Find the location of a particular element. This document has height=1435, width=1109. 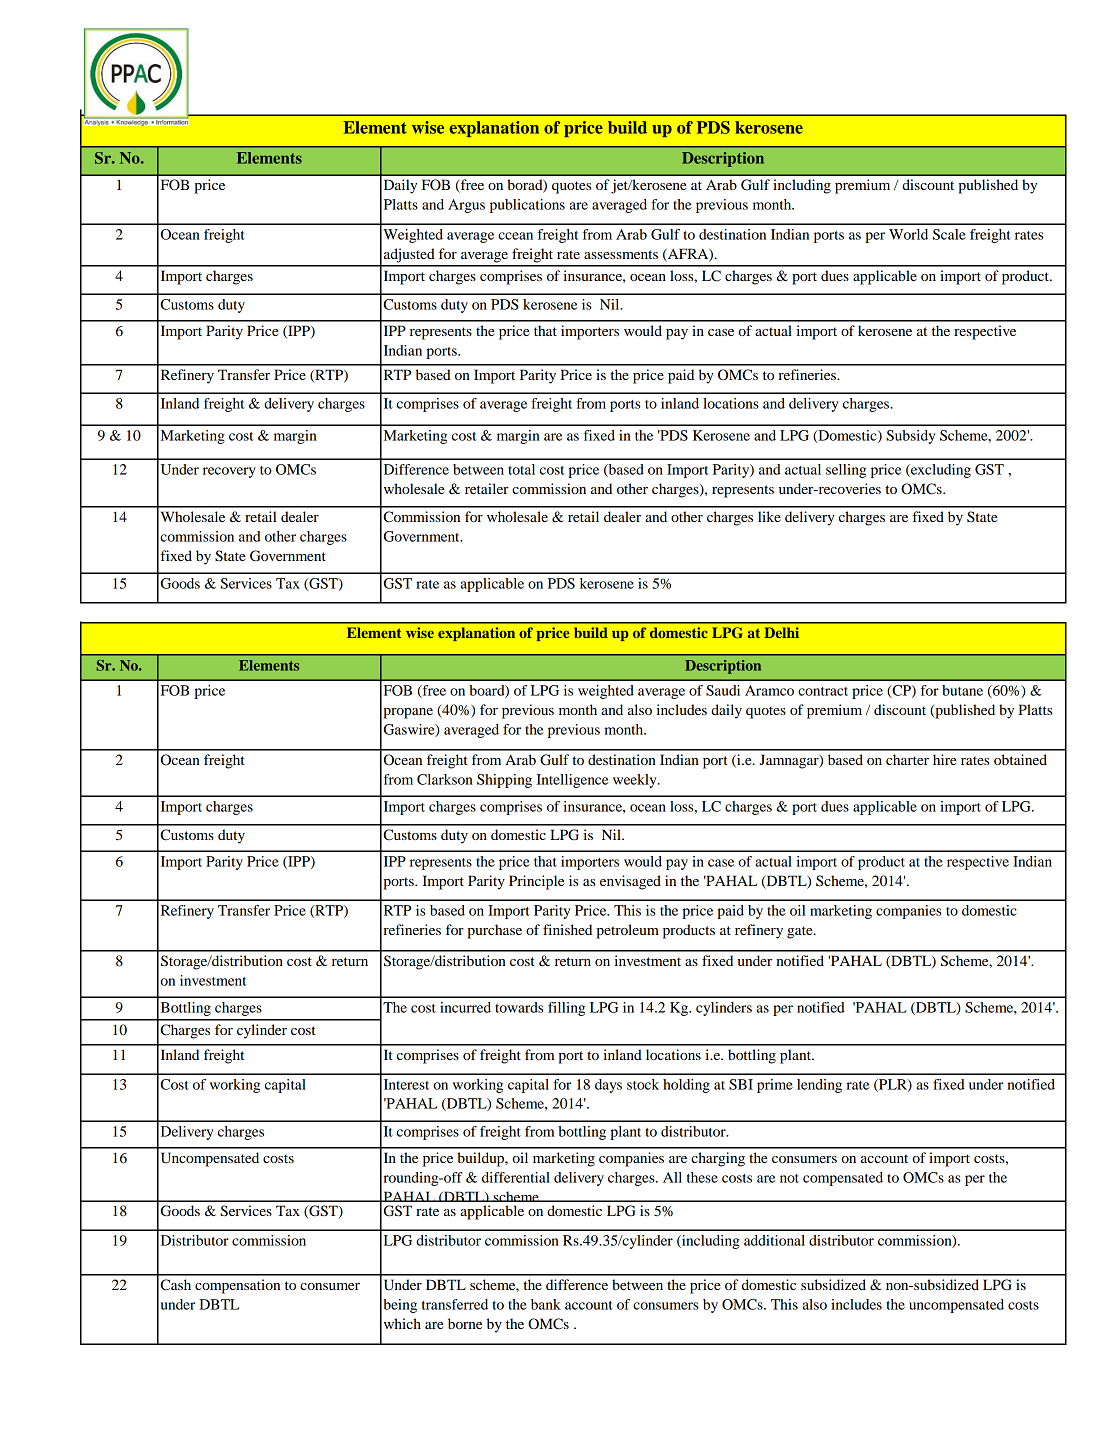

petroleum is located at coordinates (627, 931).
